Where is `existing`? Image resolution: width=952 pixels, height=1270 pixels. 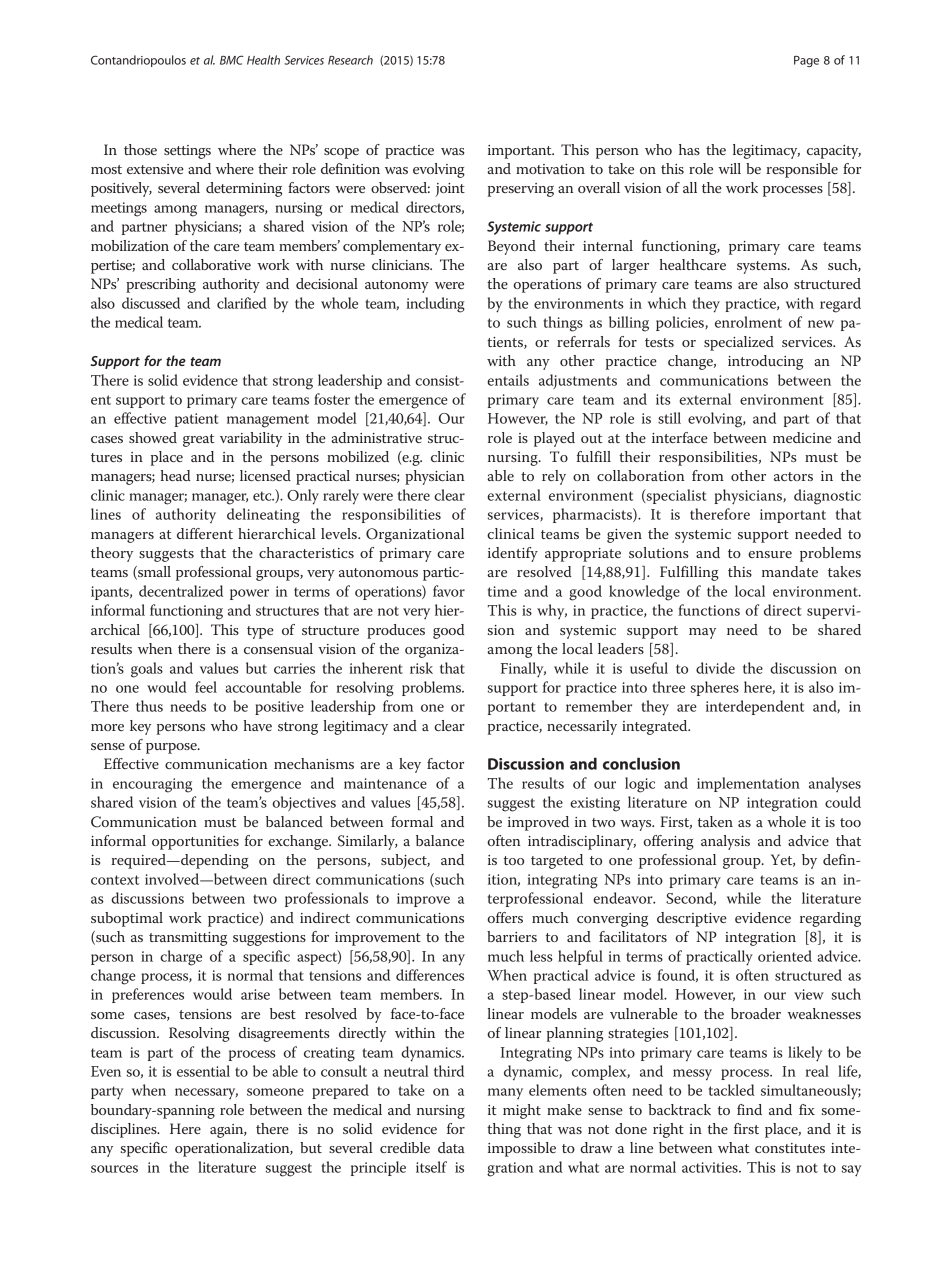
existing is located at coordinates (595, 804).
